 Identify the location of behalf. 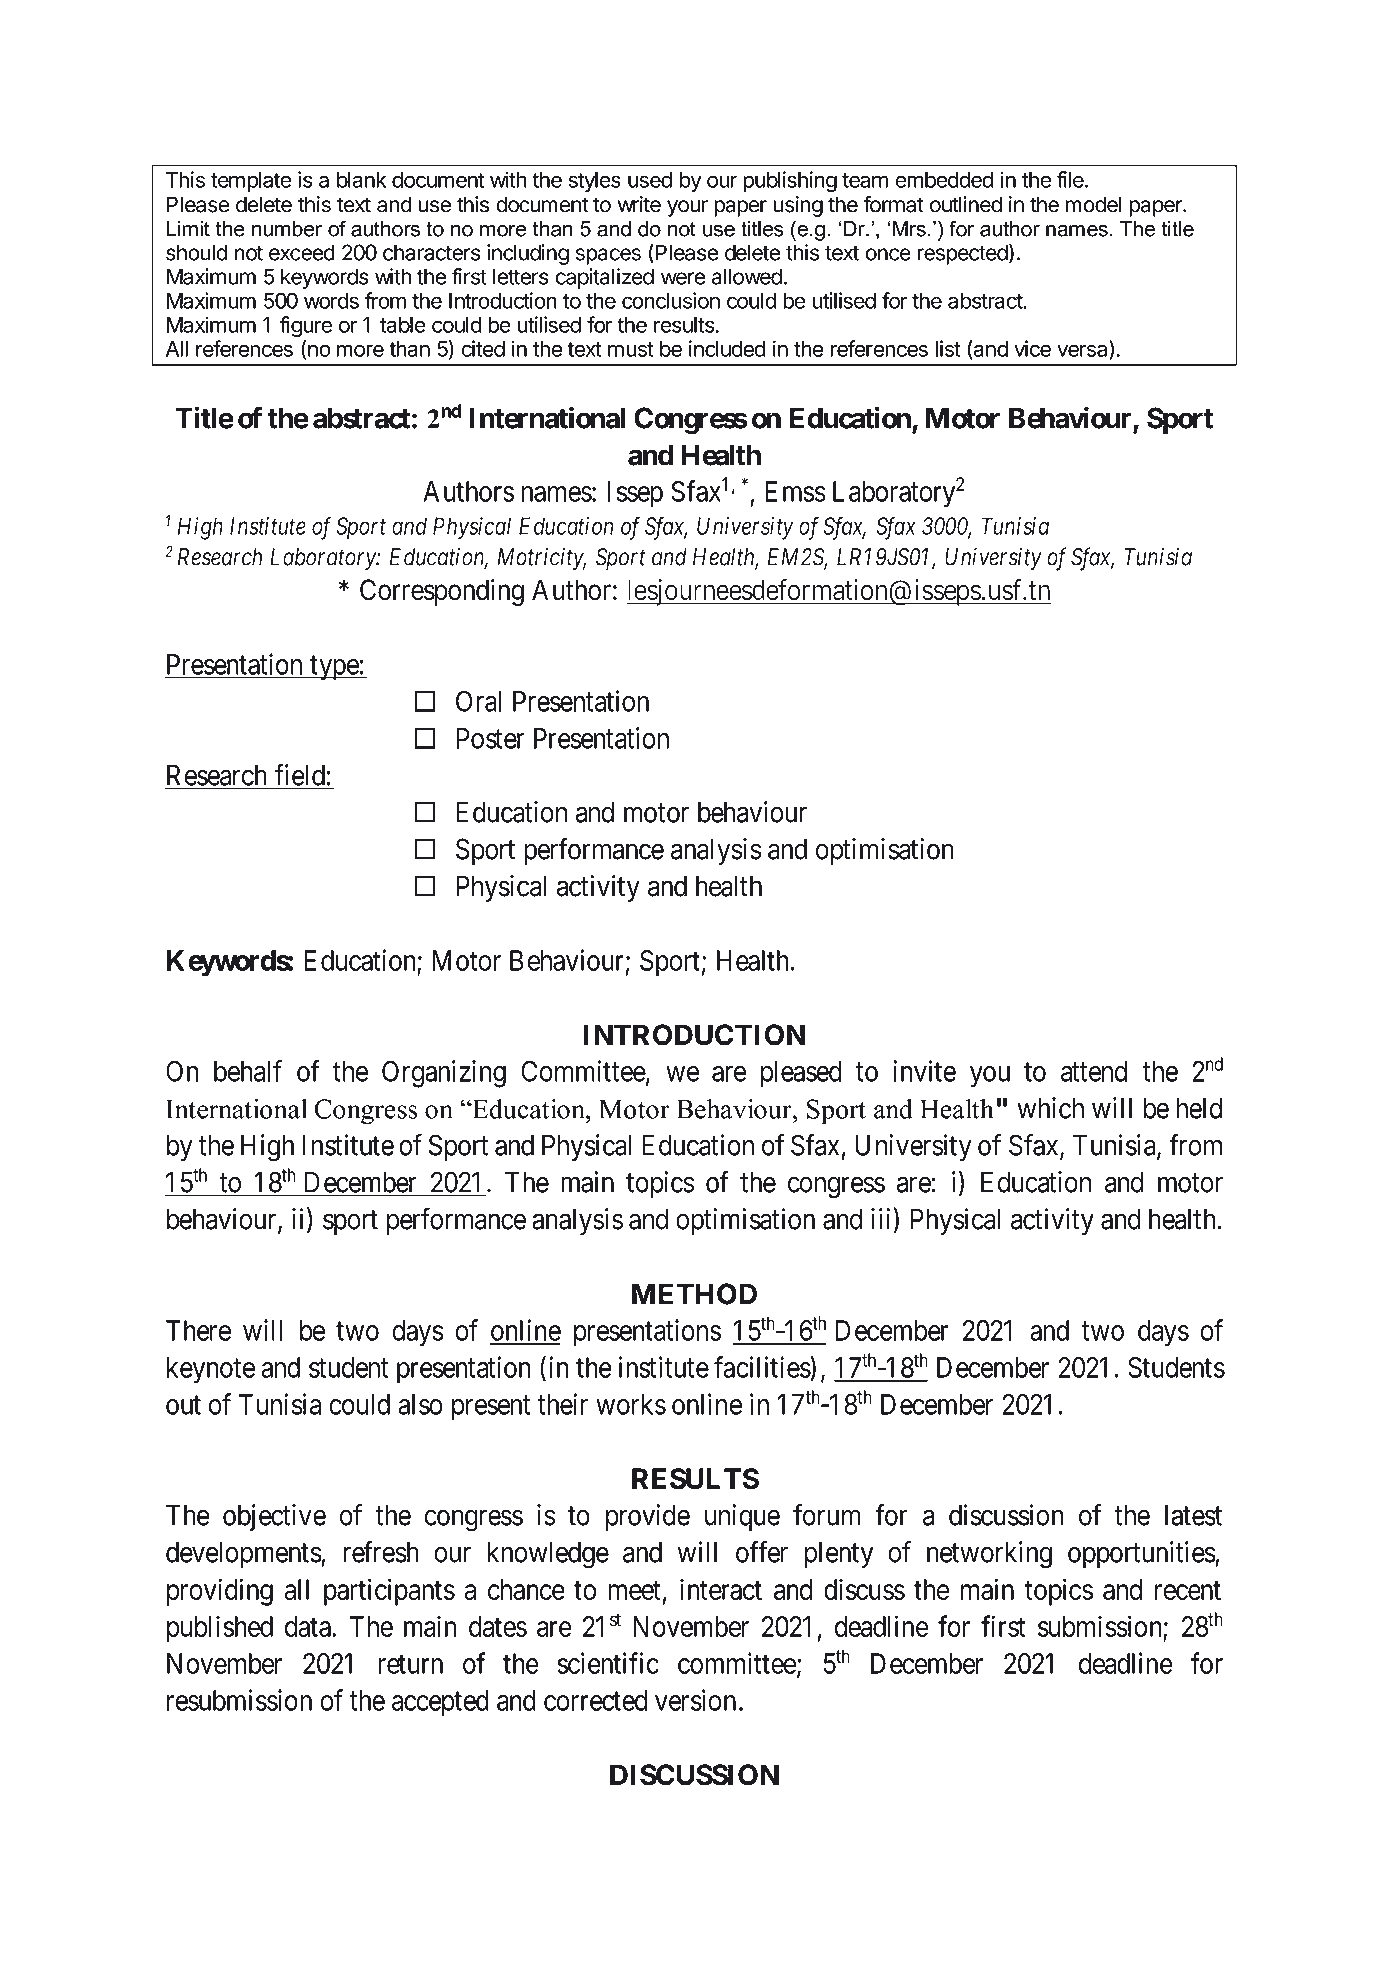
(248, 1071).
